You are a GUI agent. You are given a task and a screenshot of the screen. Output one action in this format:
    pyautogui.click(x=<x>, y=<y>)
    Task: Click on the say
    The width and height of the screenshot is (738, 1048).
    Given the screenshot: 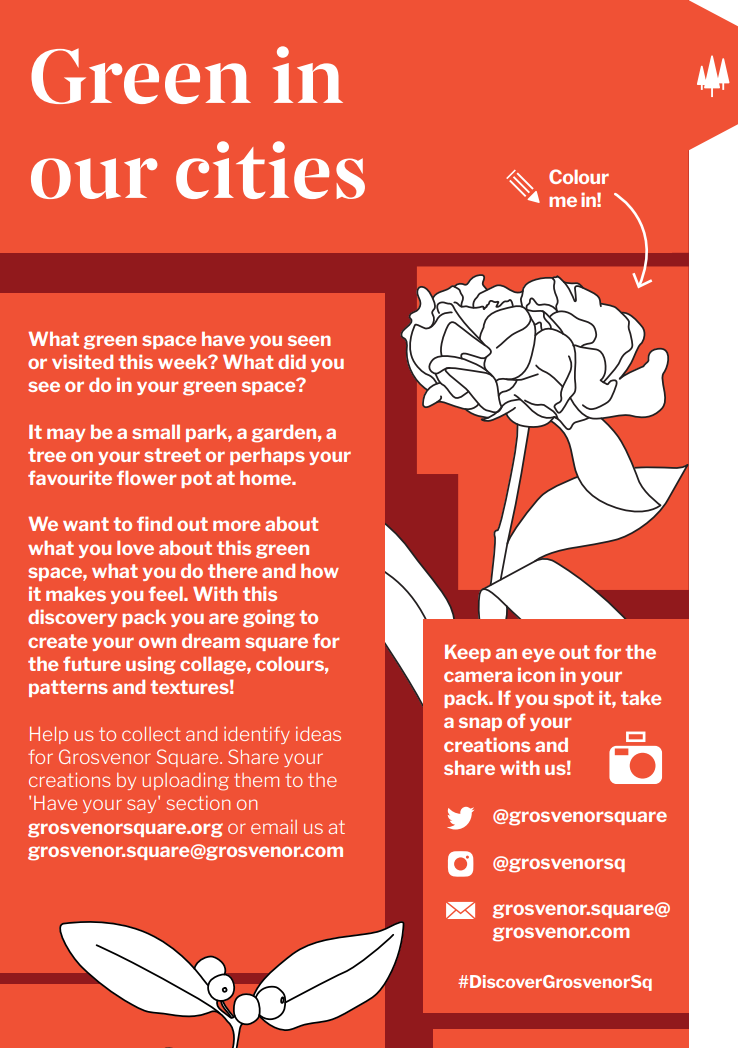 What is the action you would take?
    pyautogui.click(x=143, y=805)
